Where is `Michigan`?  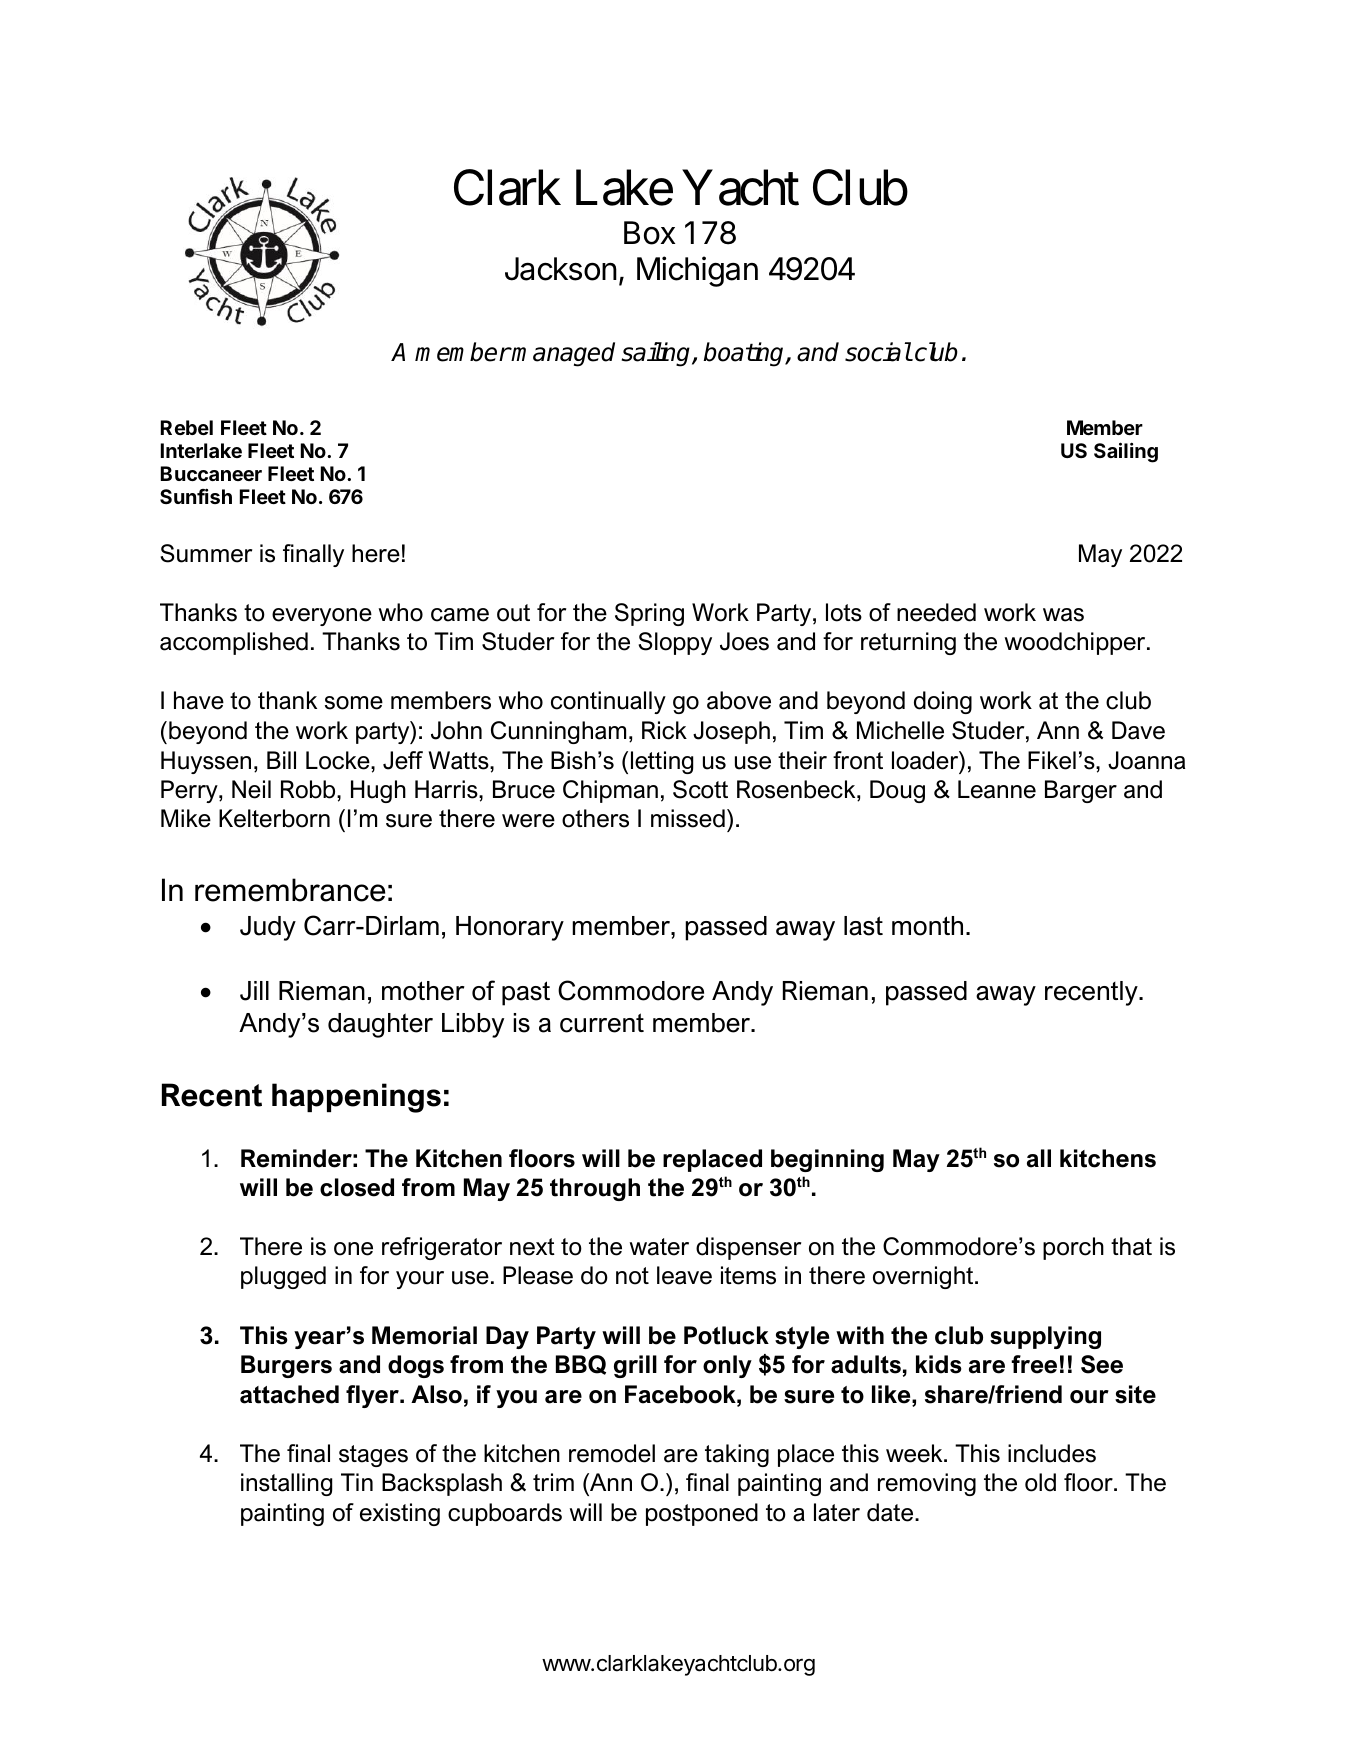
Michigan is located at coordinates (697, 271).
